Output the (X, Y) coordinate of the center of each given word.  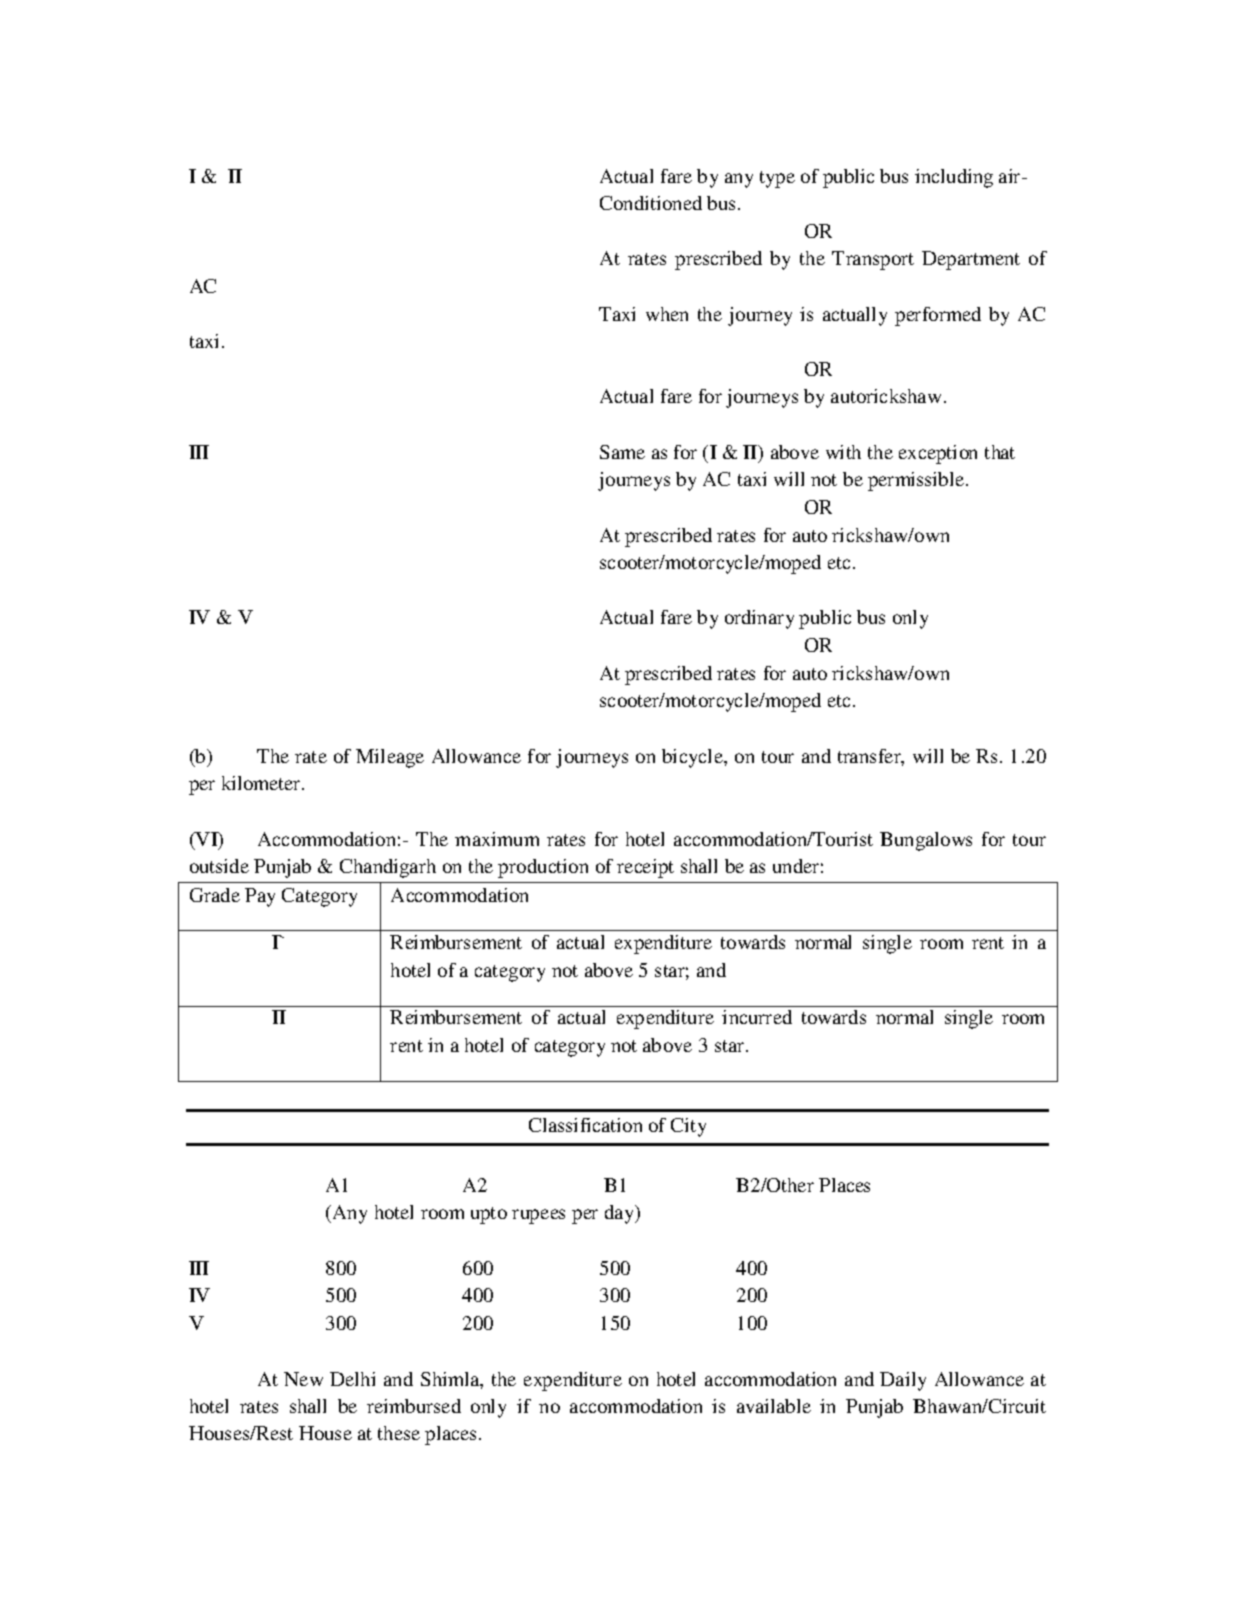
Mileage (390, 758)
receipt (645, 868)
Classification (585, 1125)
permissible (917, 481)
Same (622, 452)
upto (489, 1215)
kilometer (262, 783)
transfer (871, 757)
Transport (873, 260)
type (777, 179)
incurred (757, 1017)
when (667, 314)
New (303, 1379)
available (774, 1406)
